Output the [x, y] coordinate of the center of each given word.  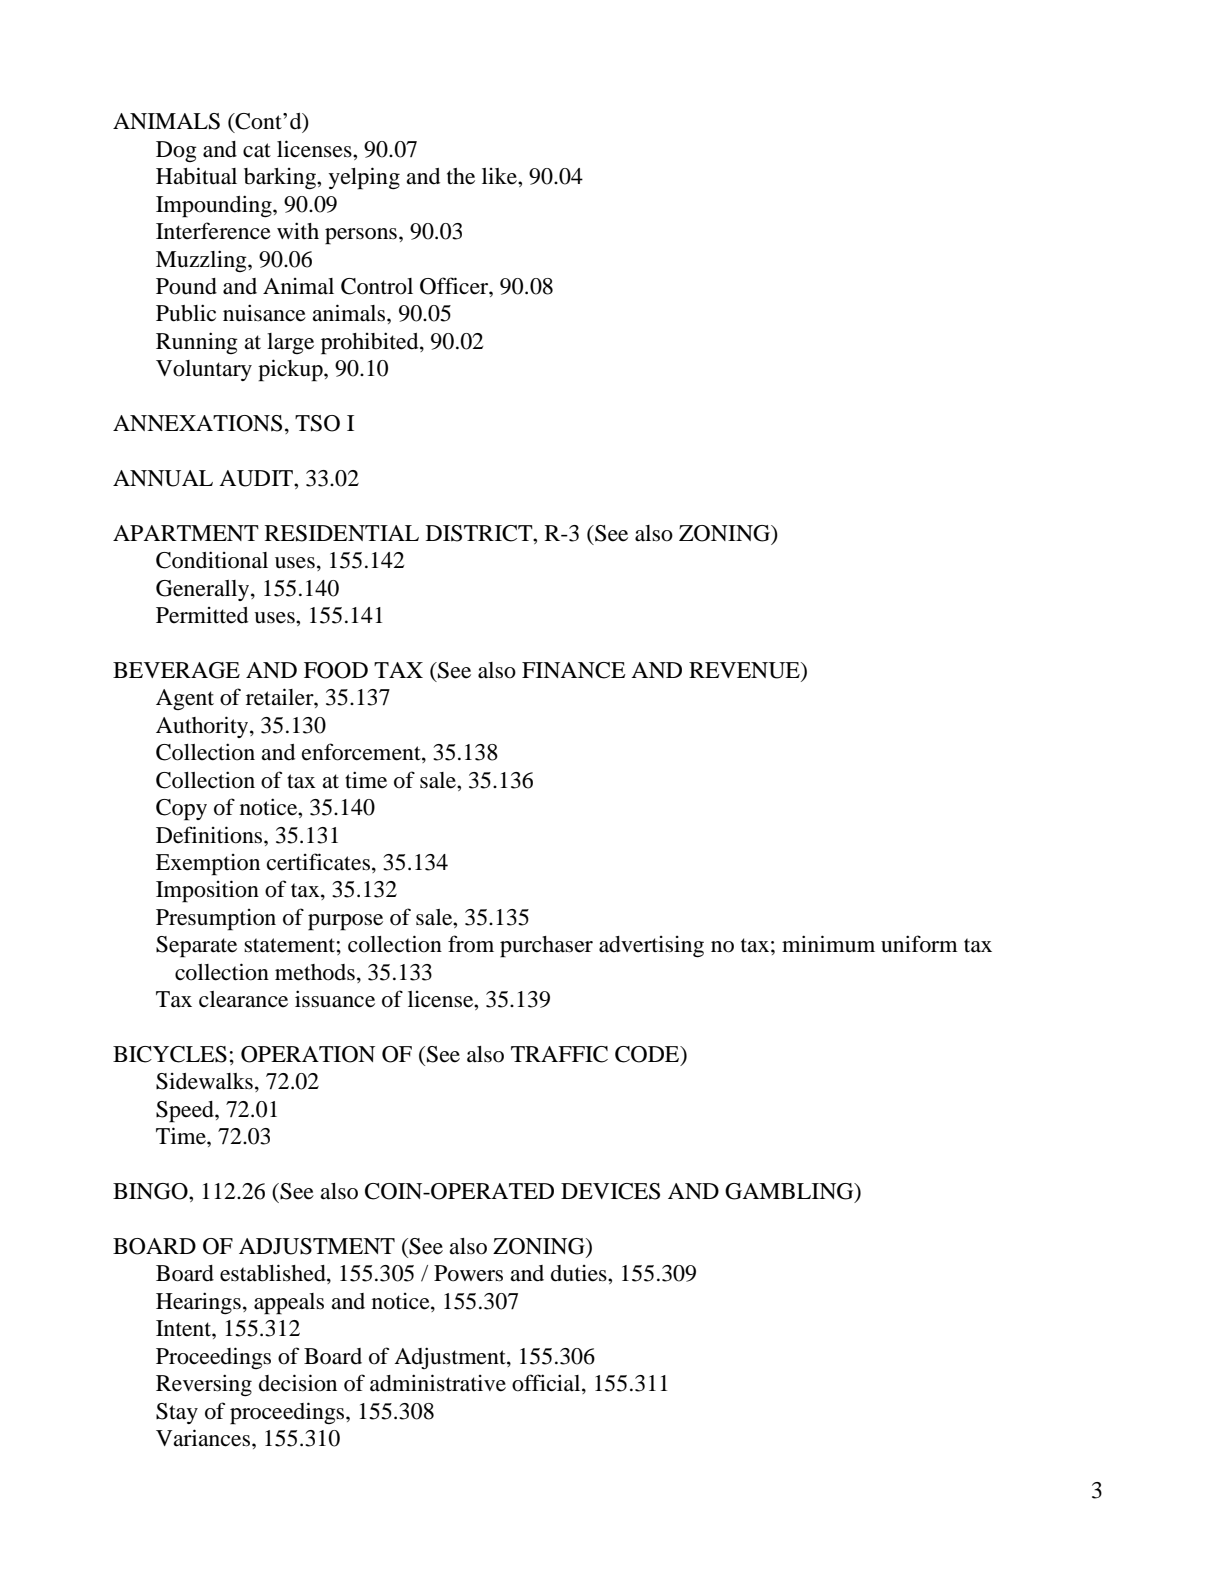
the [461, 176]
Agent [185, 699]
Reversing [204, 1385]
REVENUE [745, 671]
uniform [919, 944]
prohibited [371, 343]
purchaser [546, 947]
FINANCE [574, 670]
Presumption [216, 920]
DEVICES [610, 1191]
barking [281, 179]
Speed [186, 1112]
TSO [317, 423]
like [500, 176]
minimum [828, 944]
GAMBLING [790, 1192]
